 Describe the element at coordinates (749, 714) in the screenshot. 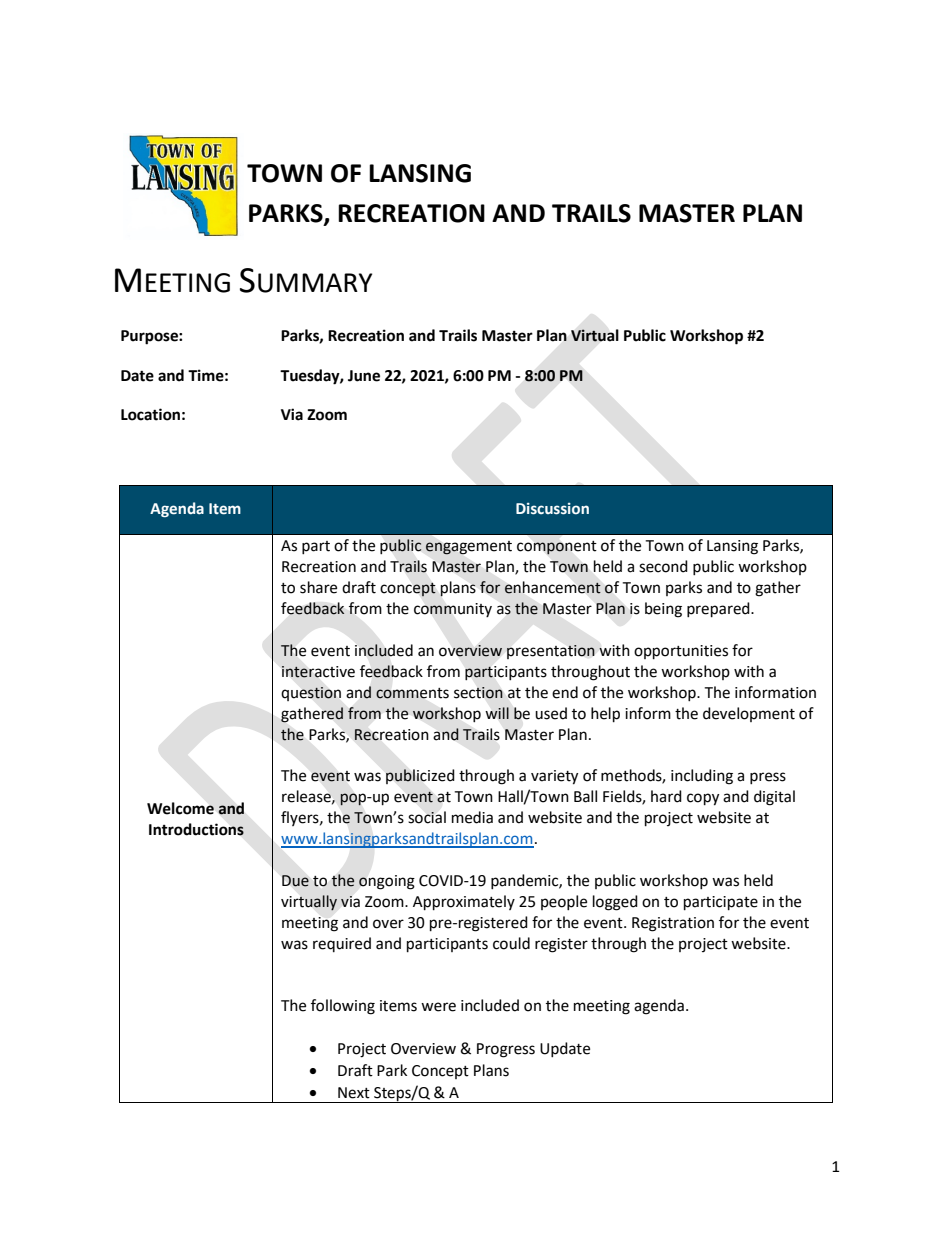

I see `development` at that location.
